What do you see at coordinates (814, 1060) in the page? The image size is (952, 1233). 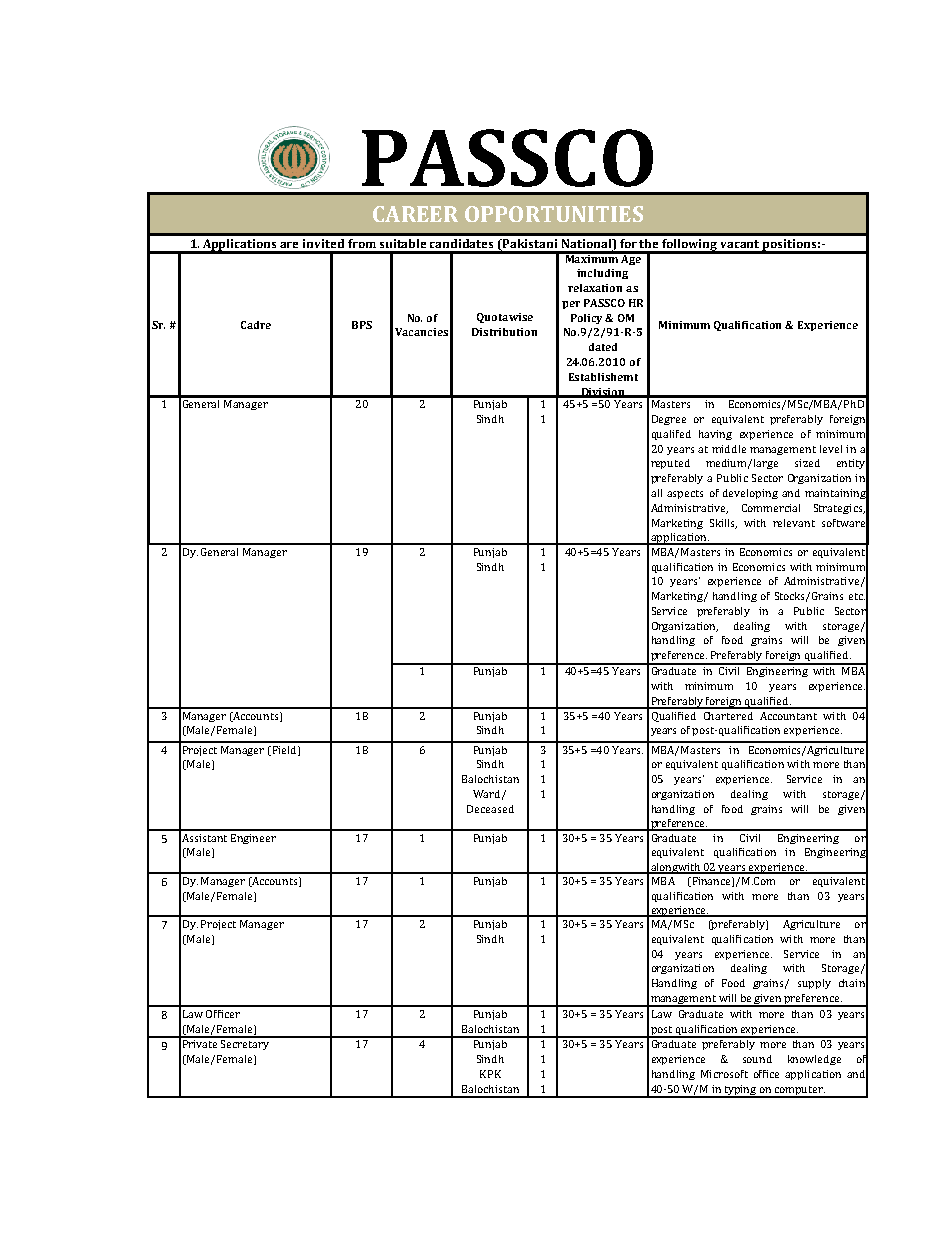 I see `knowledge` at bounding box center [814, 1060].
